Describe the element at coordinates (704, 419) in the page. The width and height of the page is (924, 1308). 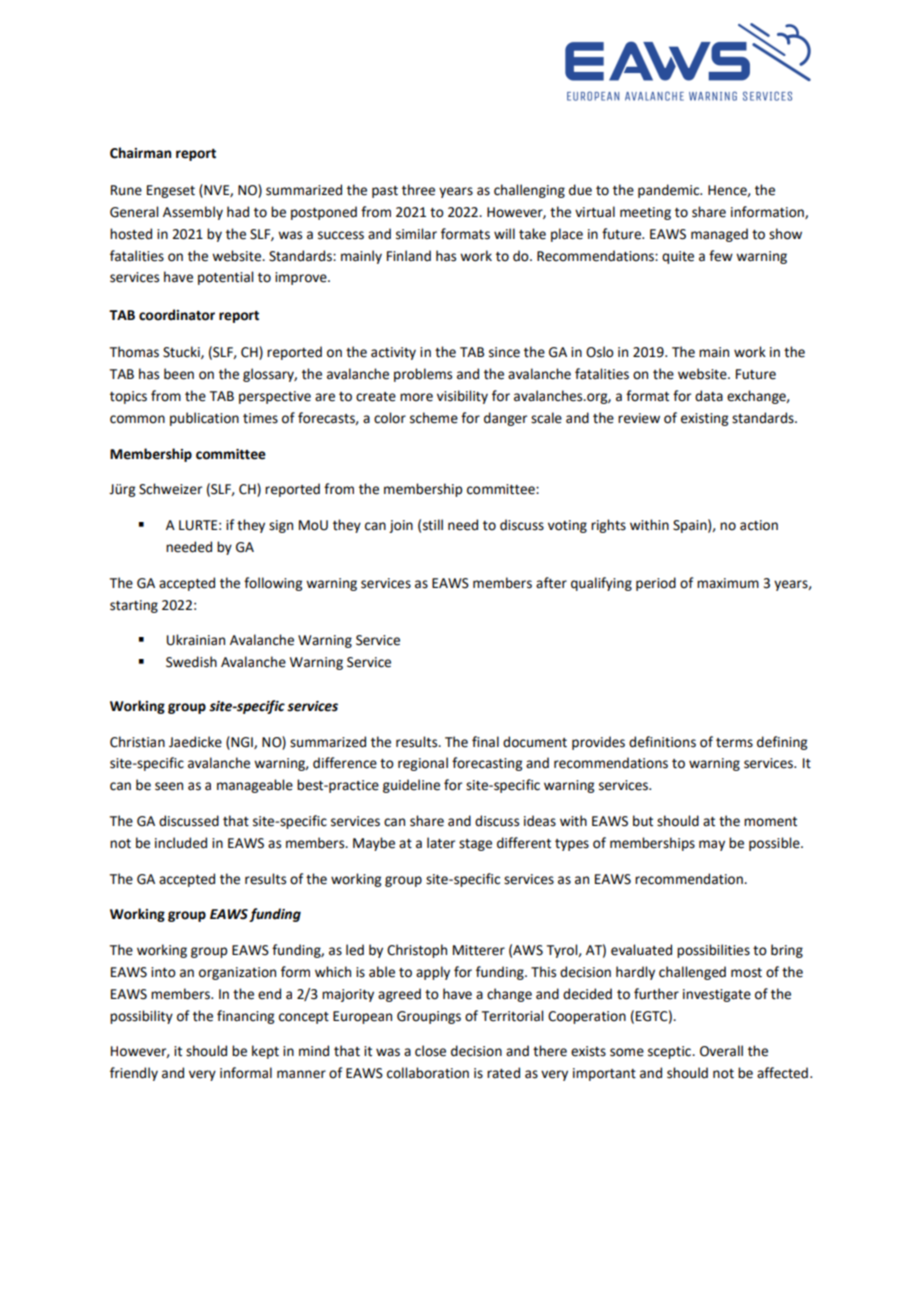
I see `existing` at that location.
